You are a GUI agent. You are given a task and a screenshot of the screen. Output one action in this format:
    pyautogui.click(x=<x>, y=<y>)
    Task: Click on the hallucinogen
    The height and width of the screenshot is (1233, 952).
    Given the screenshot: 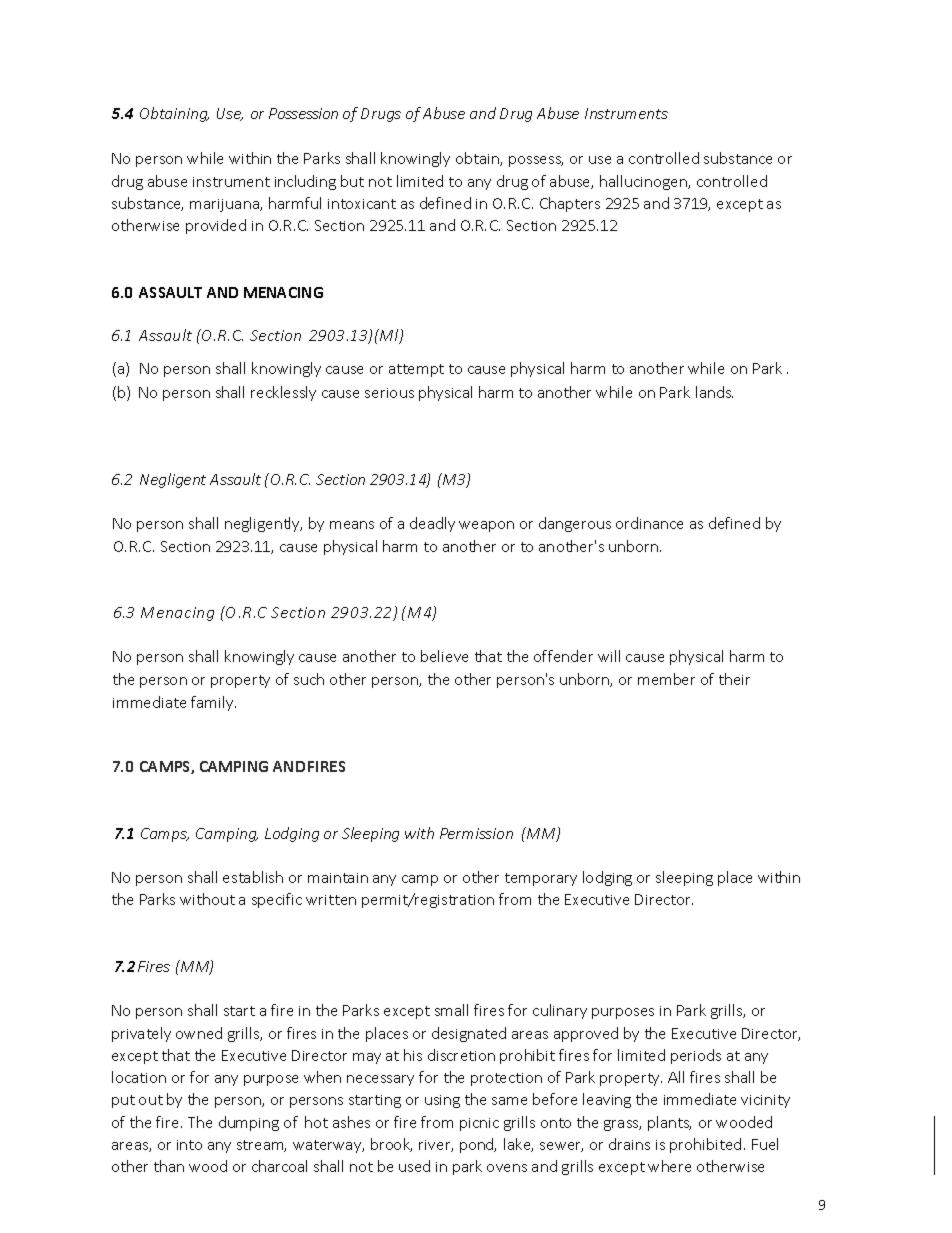 What is the action you would take?
    pyautogui.click(x=645, y=182)
